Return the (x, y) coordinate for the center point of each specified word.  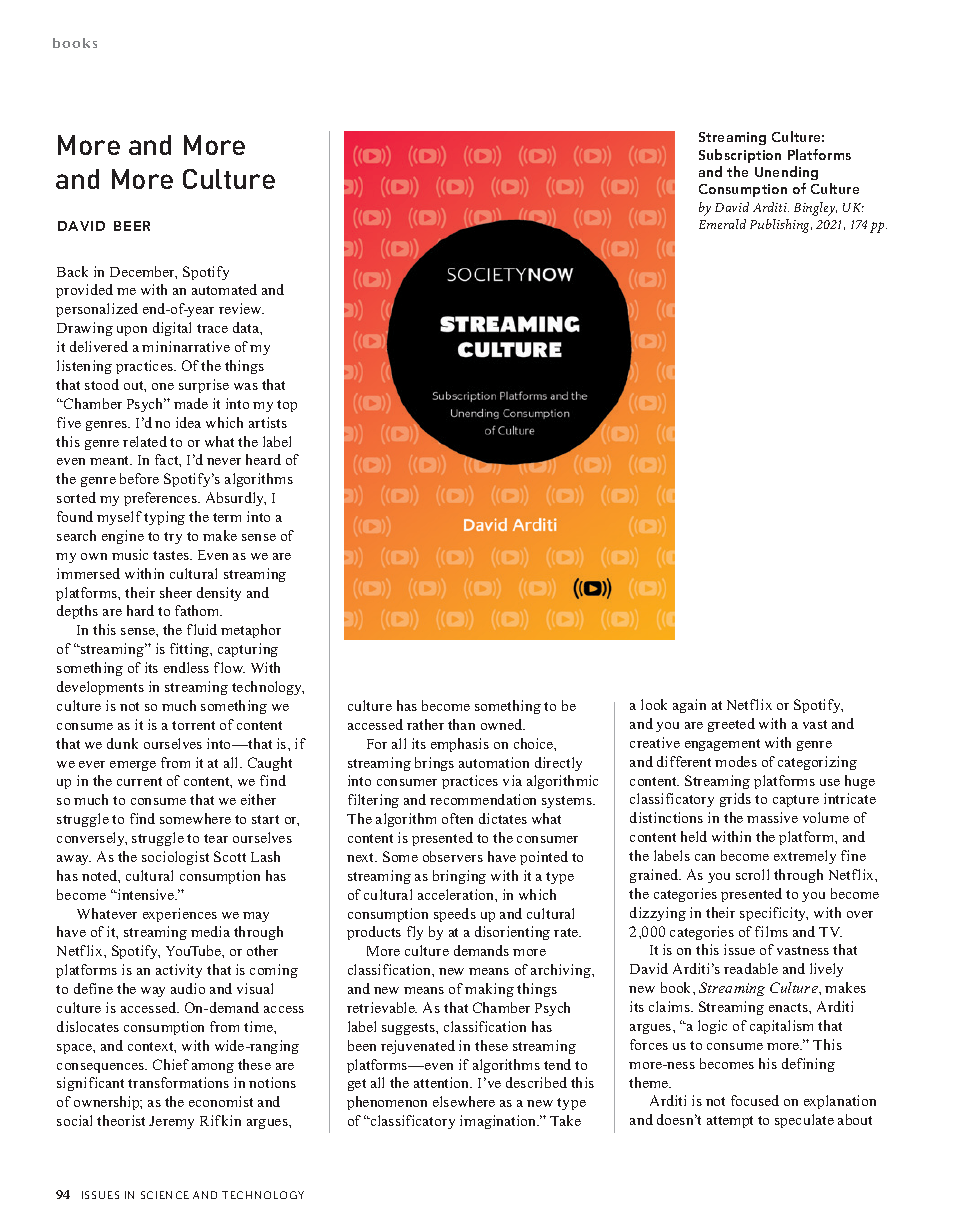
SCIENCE (165, 1195)
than (461, 724)
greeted (731, 725)
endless (186, 667)
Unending (786, 173)
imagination (499, 1122)
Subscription (740, 156)
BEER (132, 226)
